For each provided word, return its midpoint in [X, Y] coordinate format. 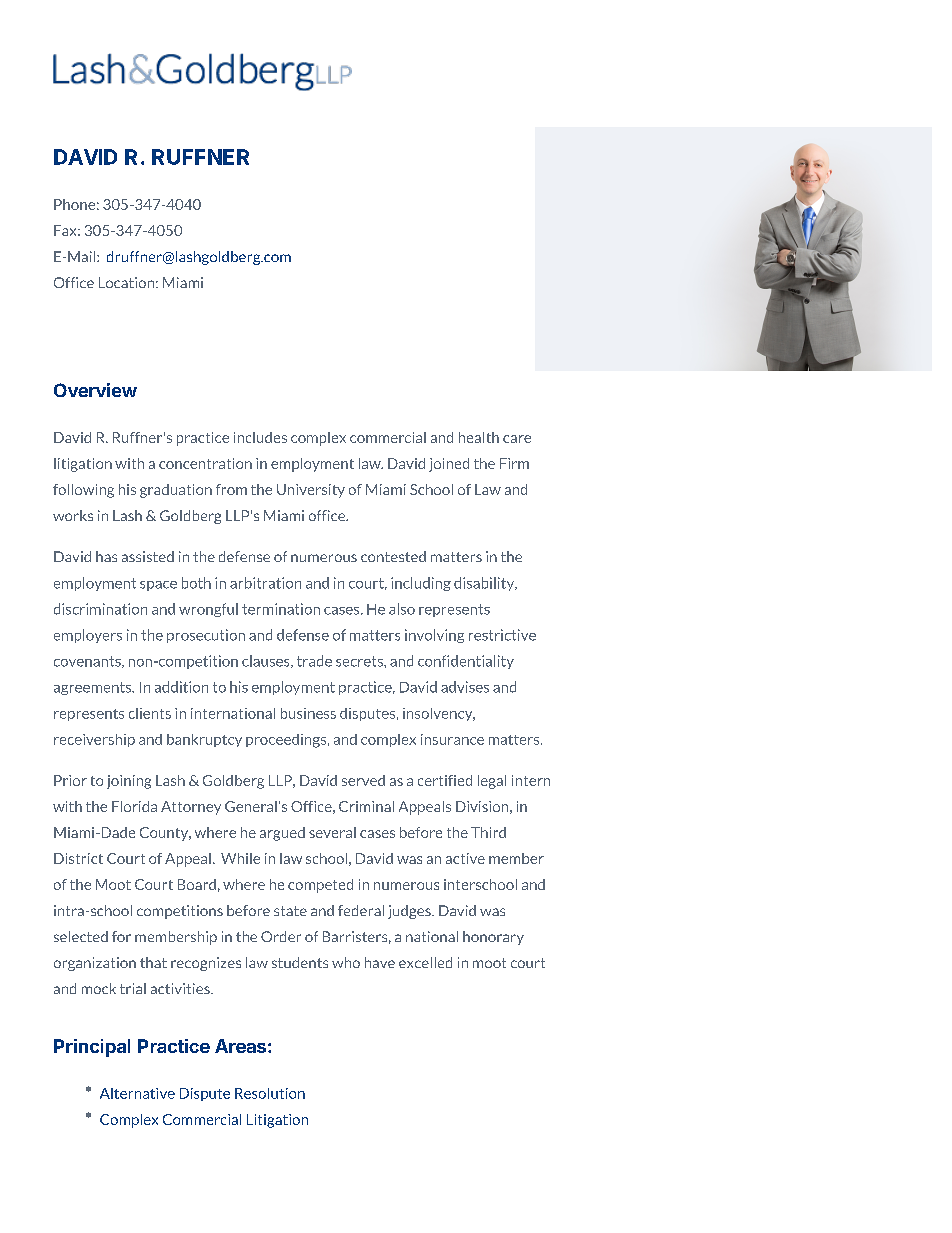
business [308, 713]
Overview [95, 390]
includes [260, 437]
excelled [425, 962]
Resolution [270, 1093]
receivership [94, 740]
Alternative [137, 1093]
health [479, 437]
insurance [452, 739]
